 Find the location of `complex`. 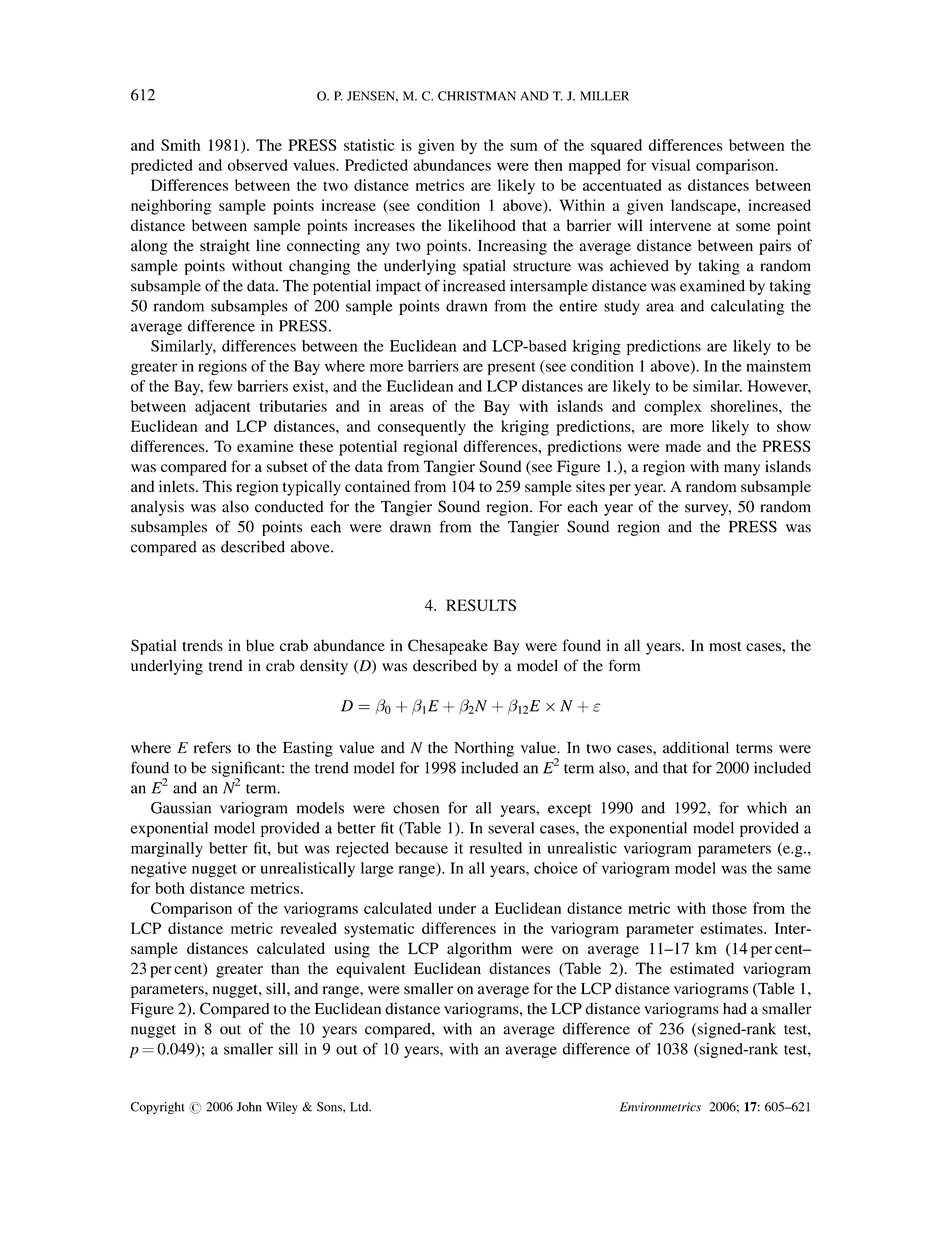

complex is located at coordinates (673, 408).
